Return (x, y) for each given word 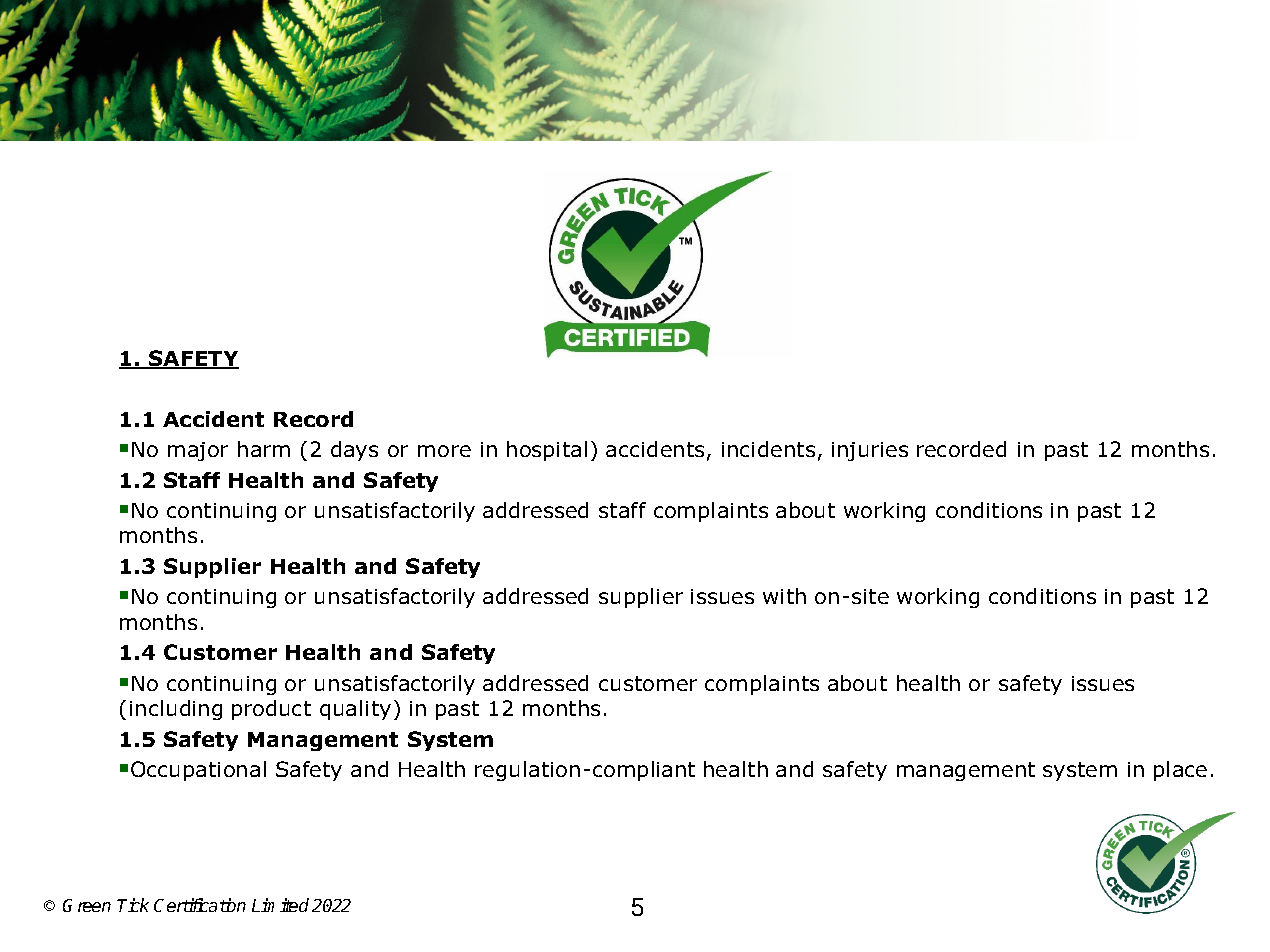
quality (355, 710)
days (354, 451)
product (271, 710)
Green (87, 905)
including (176, 710)
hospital (547, 451)
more (444, 451)
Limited (280, 905)
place (1180, 771)
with (784, 596)
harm (264, 449)
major (198, 451)
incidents (768, 449)
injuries (870, 451)
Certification (200, 905)
